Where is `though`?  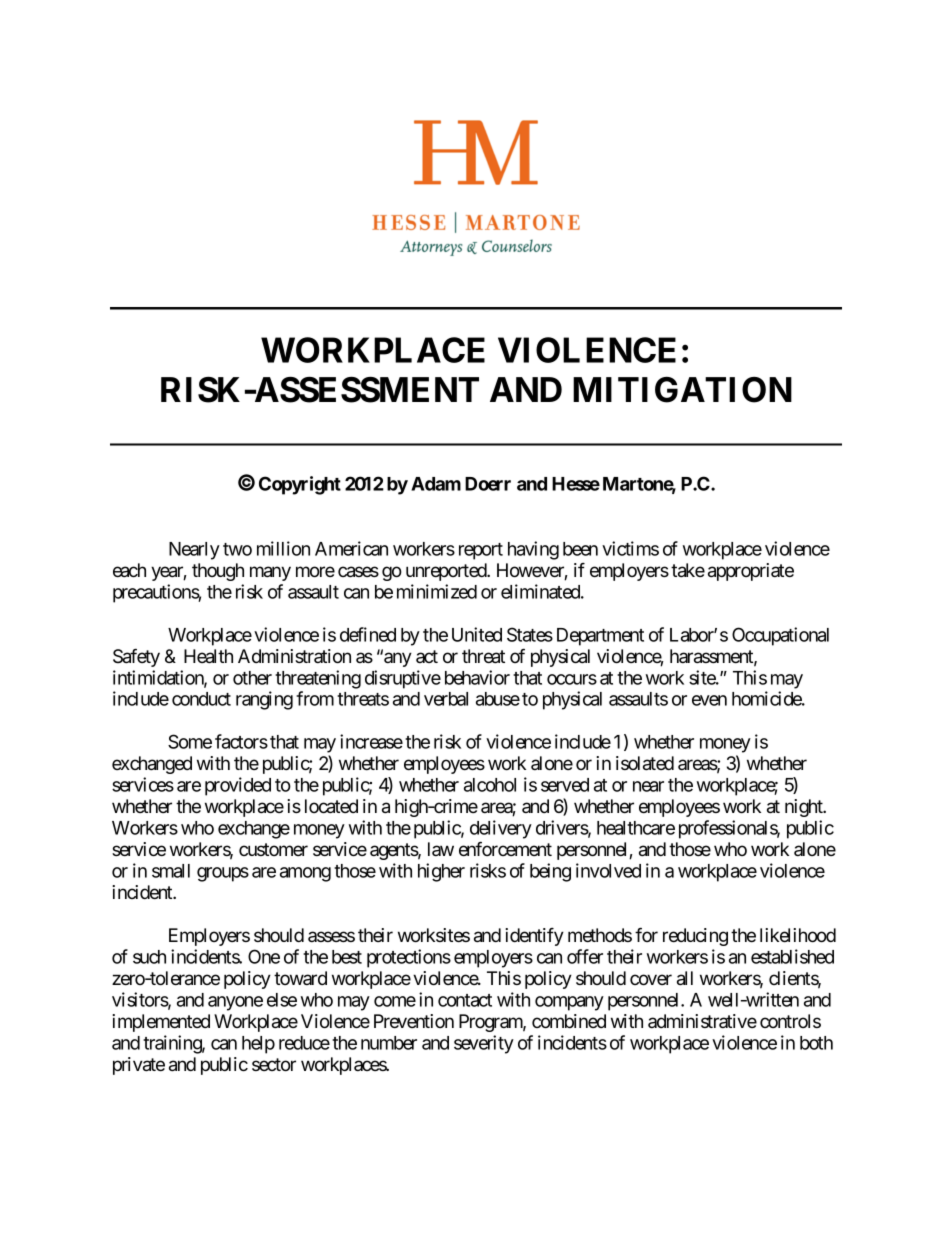
though is located at coordinates (218, 572).
